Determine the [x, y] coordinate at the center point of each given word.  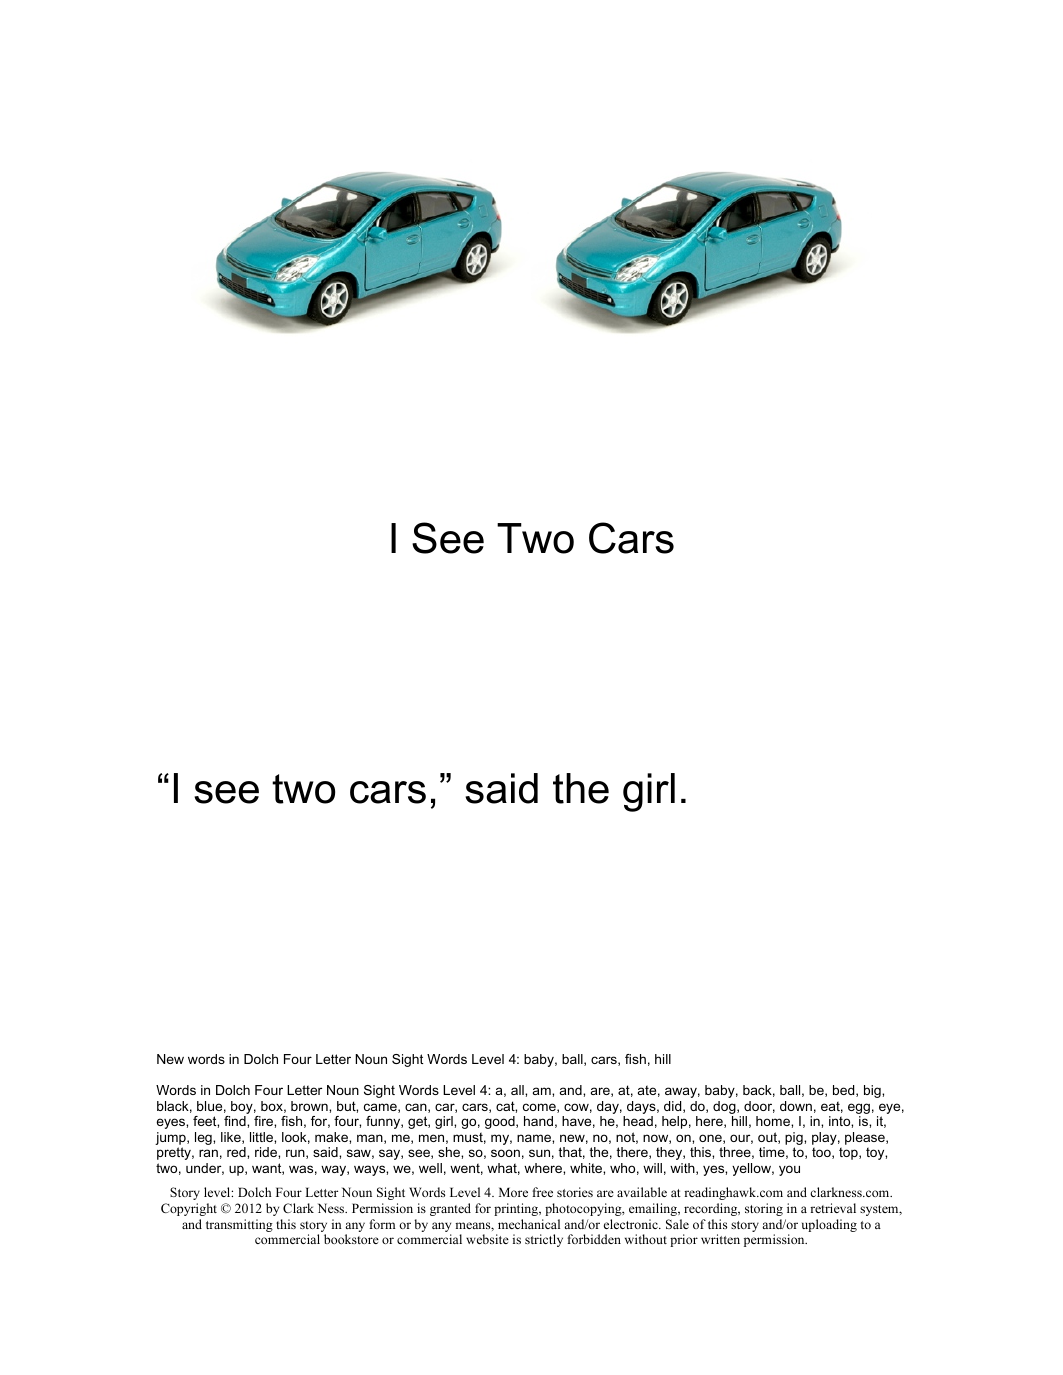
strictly [544, 1240]
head [638, 1121]
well [430, 1168]
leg [204, 1138]
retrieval [833, 1208]
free [542, 1192]
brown [310, 1106]
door [759, 1107]
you [789, 1170]
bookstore [351, 1239]
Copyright [189, 1209]
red [237, 1152]
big [873, 1091]
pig [795, 1140]
